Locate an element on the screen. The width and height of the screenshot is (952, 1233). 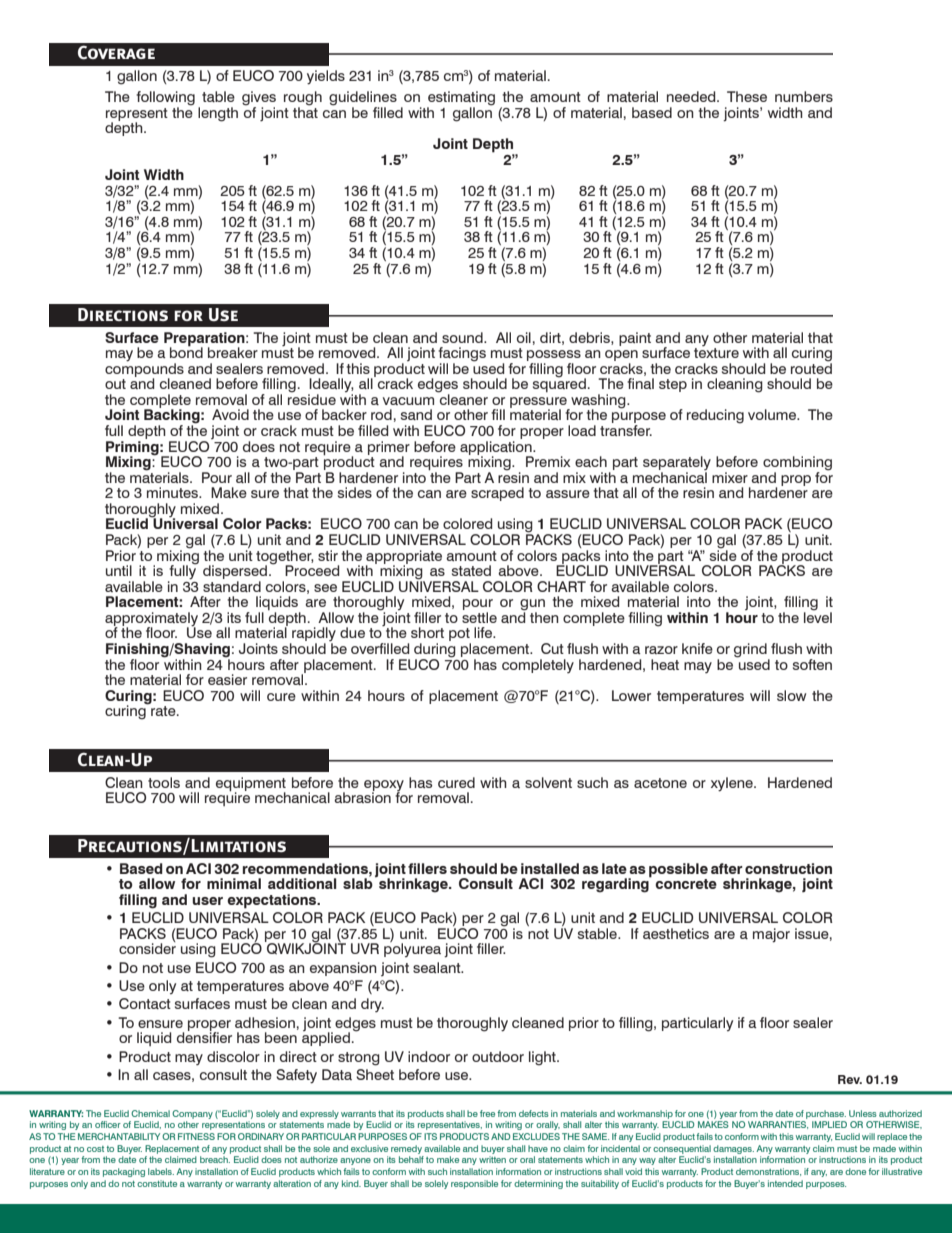
combining is located at coordinates (797, 464).
